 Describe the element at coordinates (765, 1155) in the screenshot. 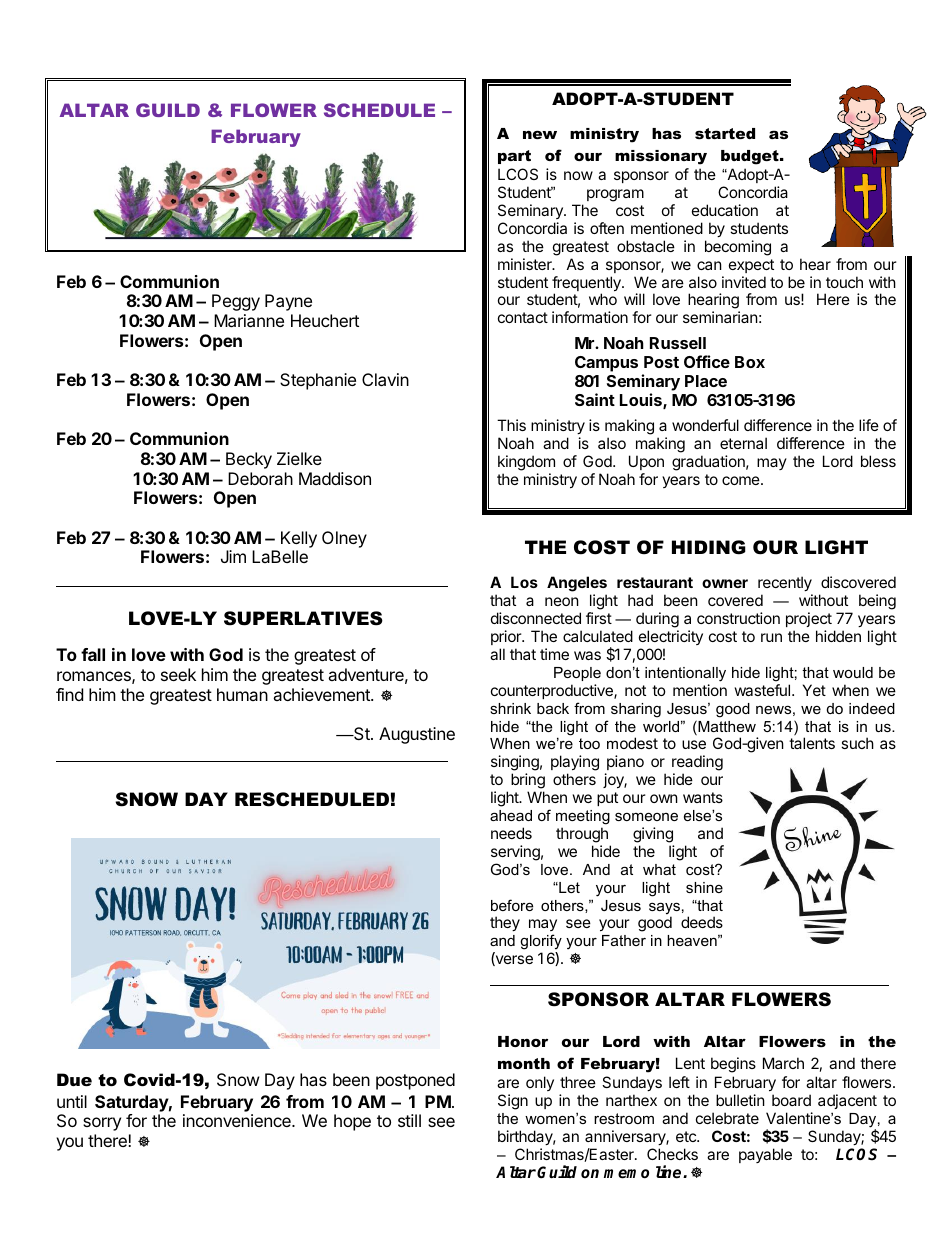

I see `payable` at that location.
